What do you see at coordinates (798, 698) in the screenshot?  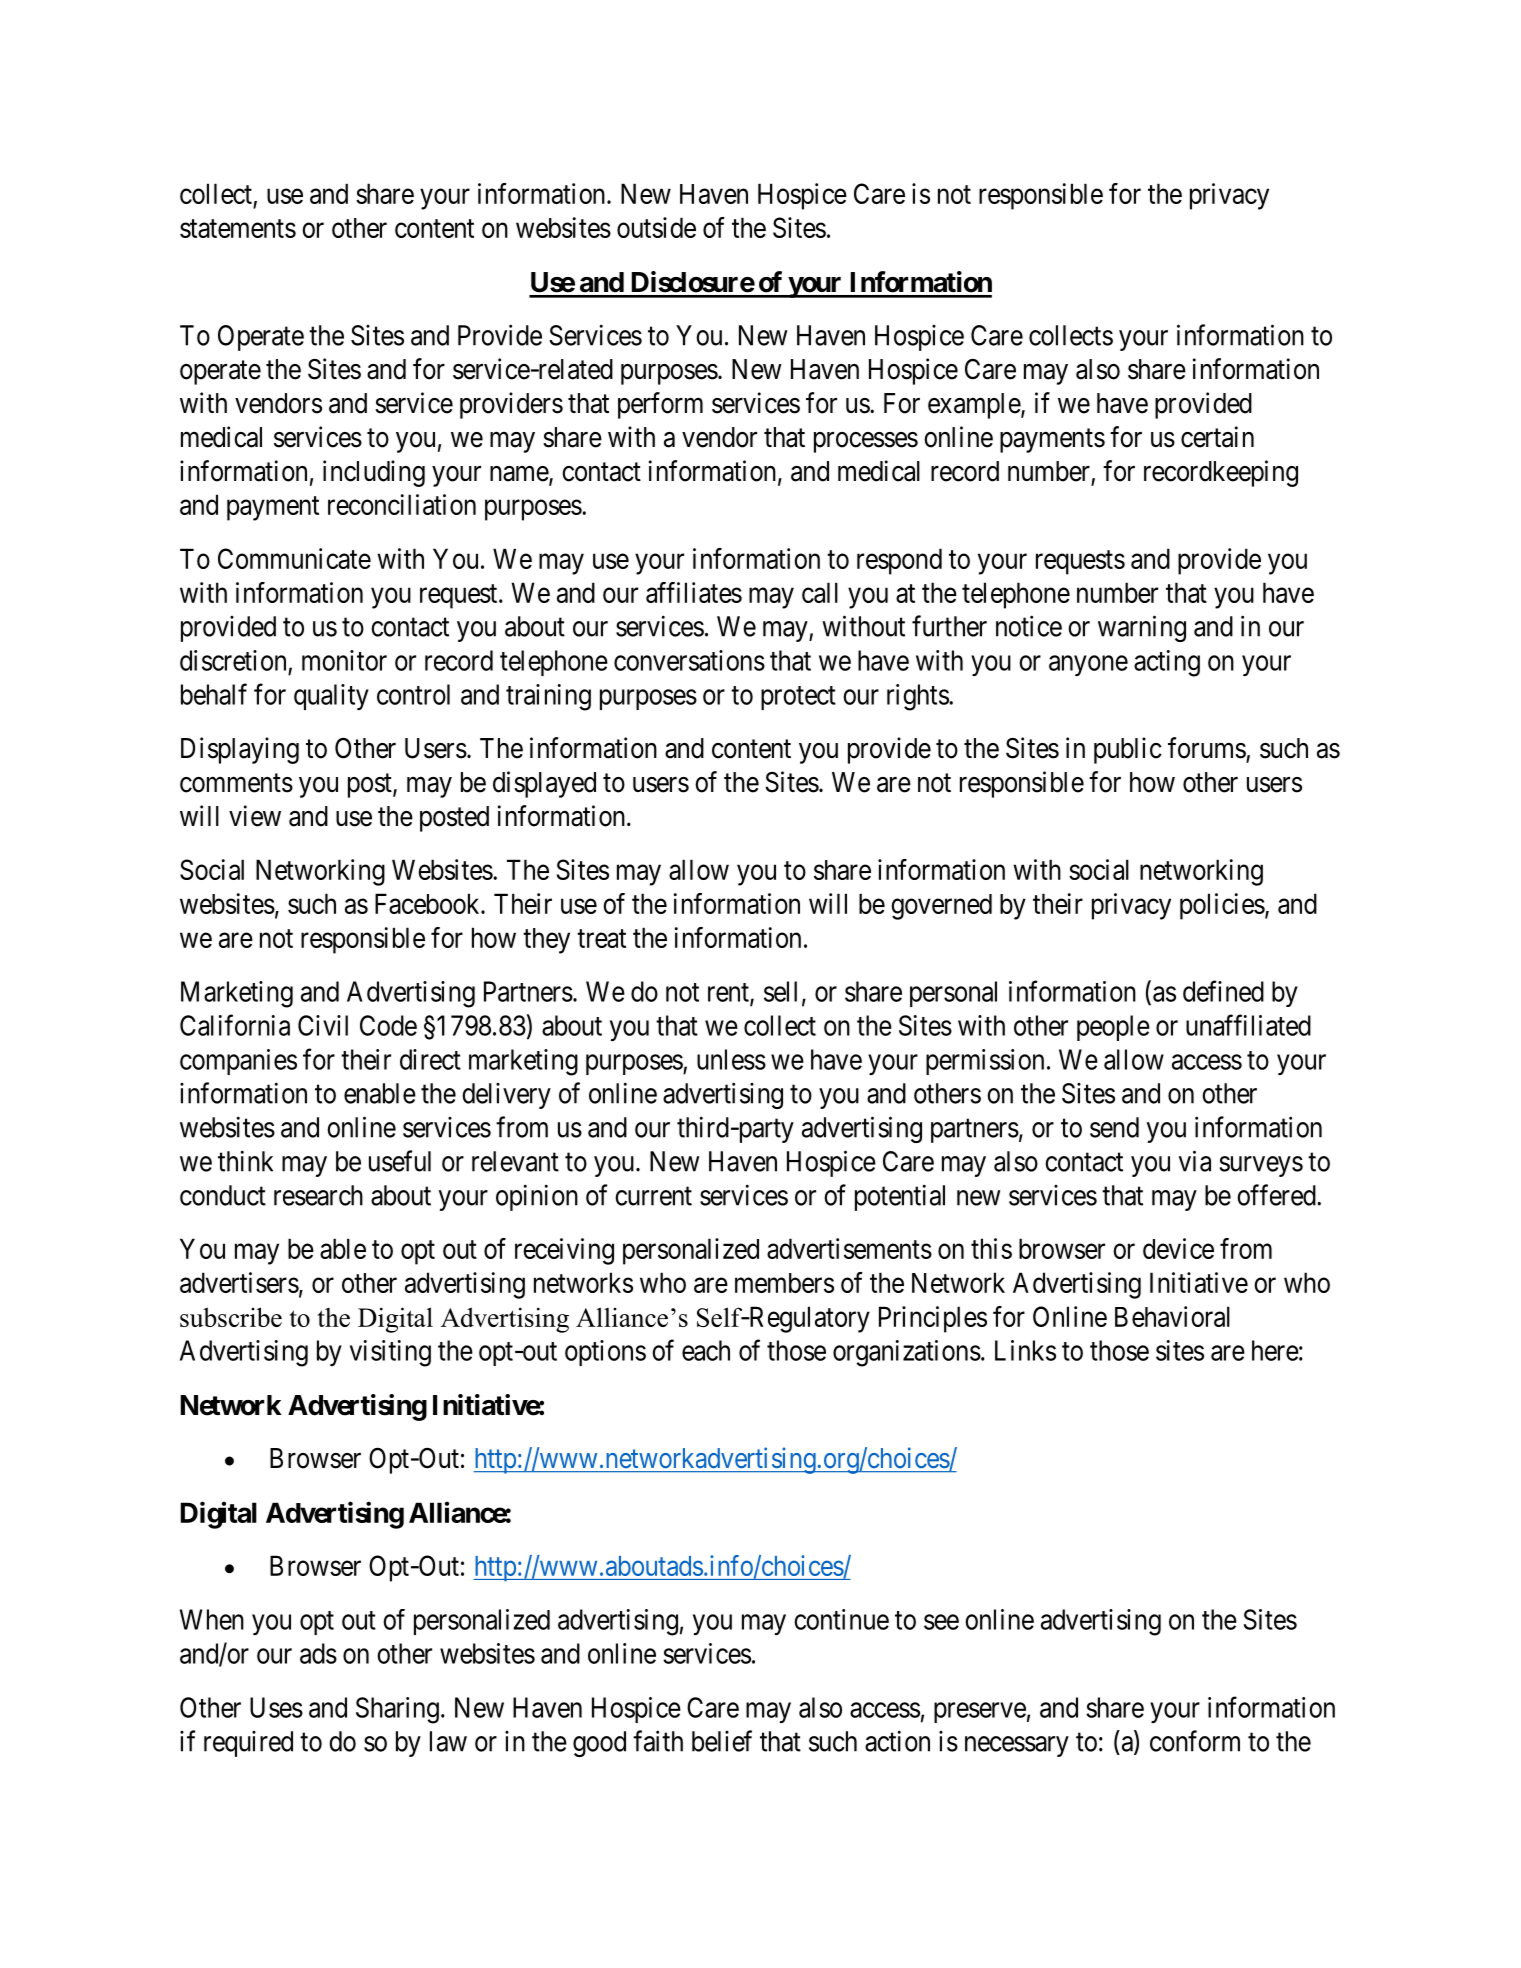 I see `protect` at bounding box center [798, 698].
